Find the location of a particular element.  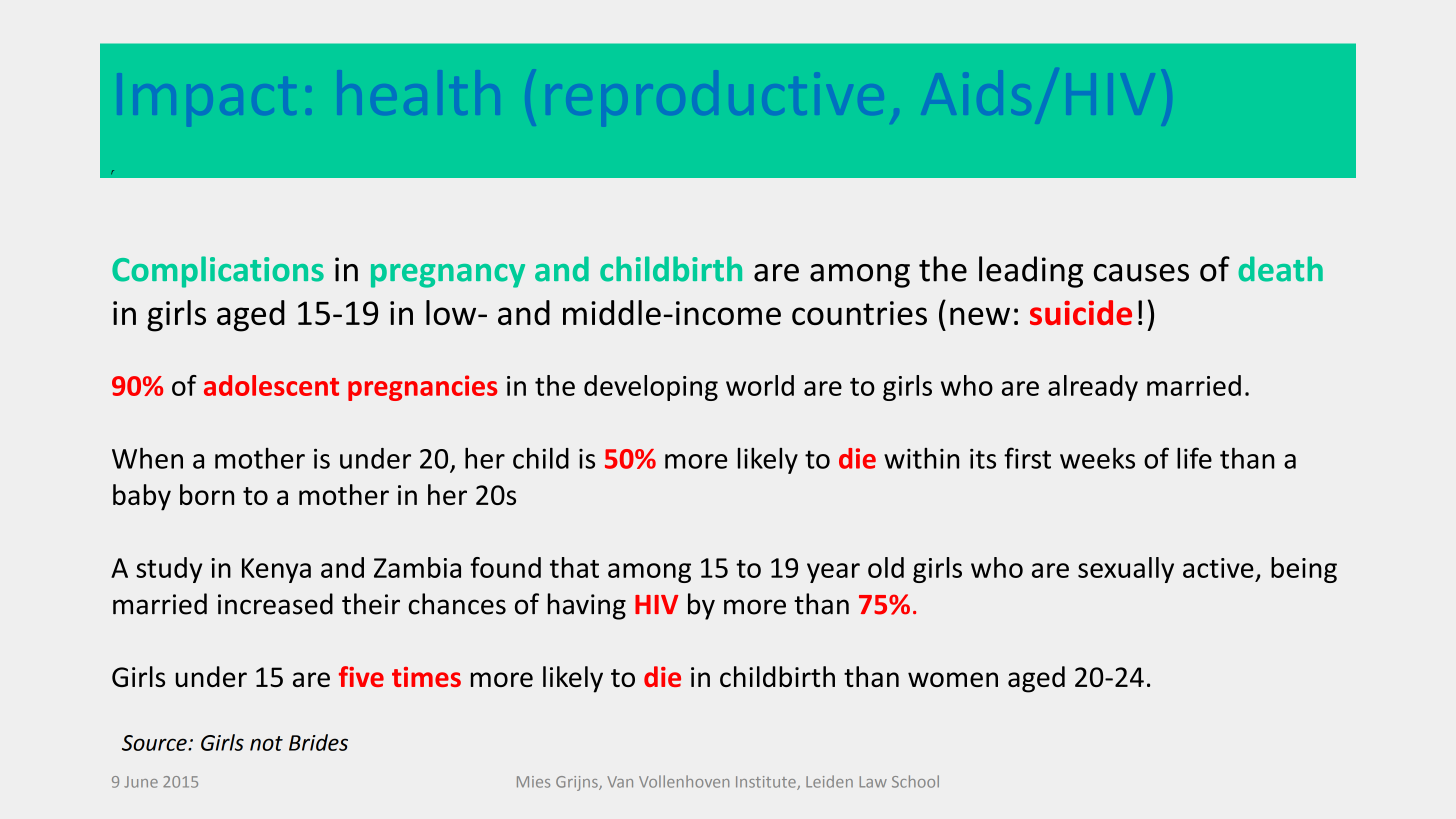

countries is located at coordinates (859, 313).
